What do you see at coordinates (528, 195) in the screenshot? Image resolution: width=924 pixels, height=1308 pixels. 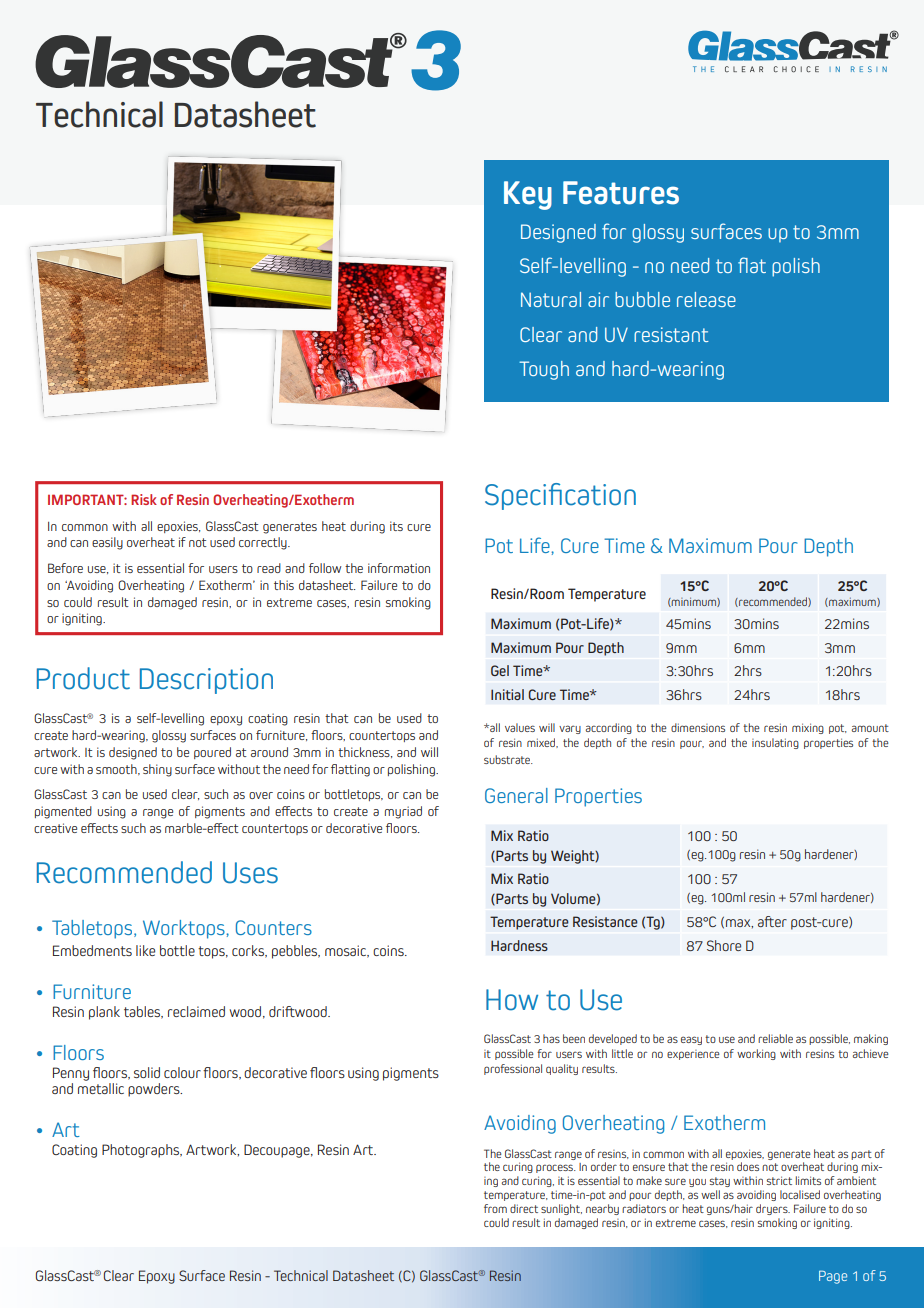 I see `Key` at bounding box center [528, 195].
